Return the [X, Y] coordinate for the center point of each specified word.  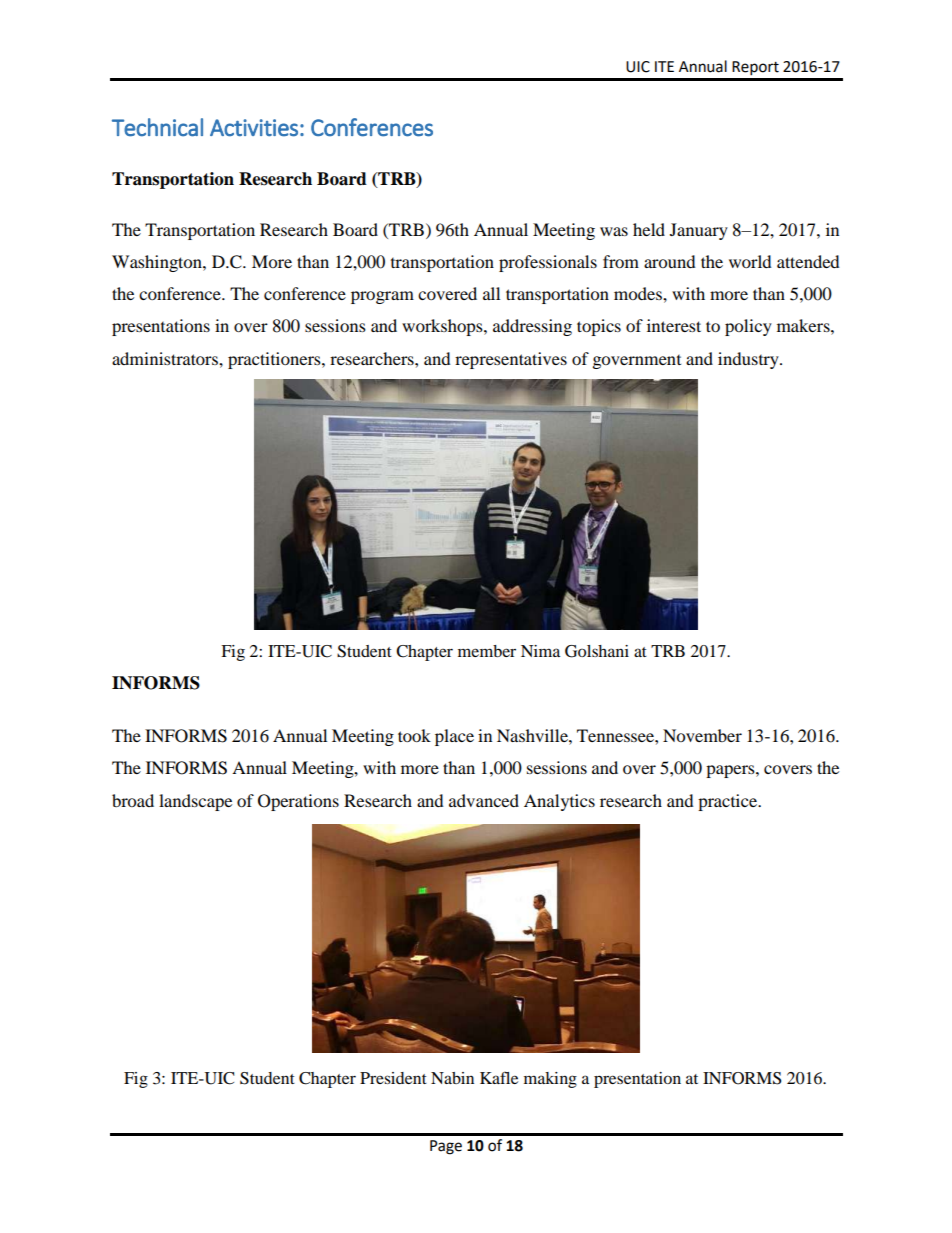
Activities [254, 128]
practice [729, 802]
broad [133, 800]
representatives [511, 360]
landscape [195, 802]
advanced [484, 800]
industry [749, 360]
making [550, 1080]
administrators [166, 358]
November [702, 735]
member [487, 651]
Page [446, 1147]
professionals [548, 263]
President [393, 1078]
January [699, 231]
